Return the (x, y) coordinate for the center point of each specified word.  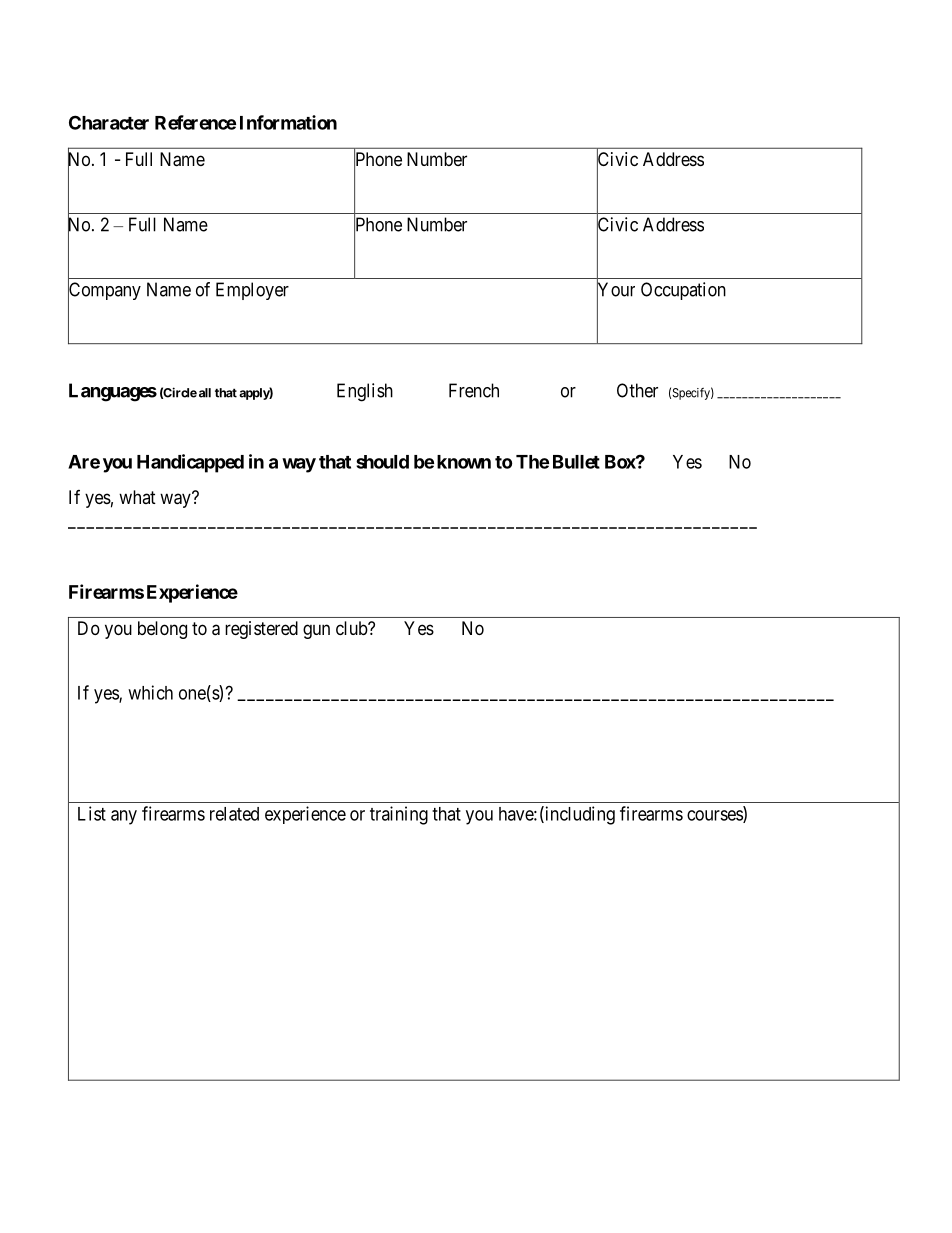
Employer (252, 291)
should (382, 462)
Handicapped (190, 463)
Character (109, 122)
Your (616, 290)
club (352, 628)
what (137, 497)
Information (288, 122)
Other (637, 390)
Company (104, 292)
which (150, 692)
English (365, 392)
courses (715, 816)
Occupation (683, 291)
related (234, 814)
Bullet (576, 462)
